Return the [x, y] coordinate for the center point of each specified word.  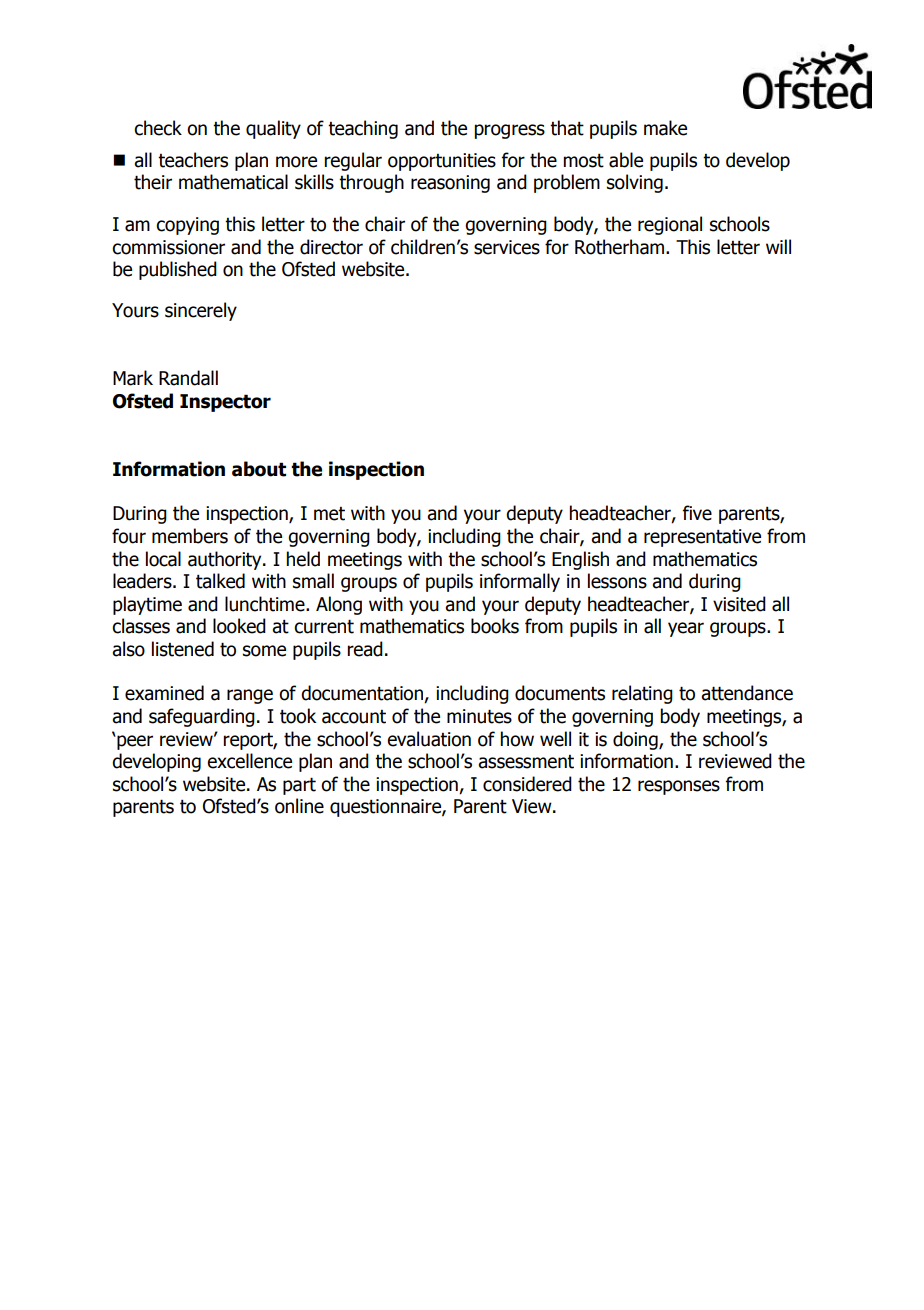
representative [702, 538]
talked [220, 581]
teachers [193, 160]
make [665, 128]
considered [527, 784]
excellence [249, 761]
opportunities [442, 162]
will [778, 246]
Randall [188, 378]
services [507, 247]
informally [520, 582]
